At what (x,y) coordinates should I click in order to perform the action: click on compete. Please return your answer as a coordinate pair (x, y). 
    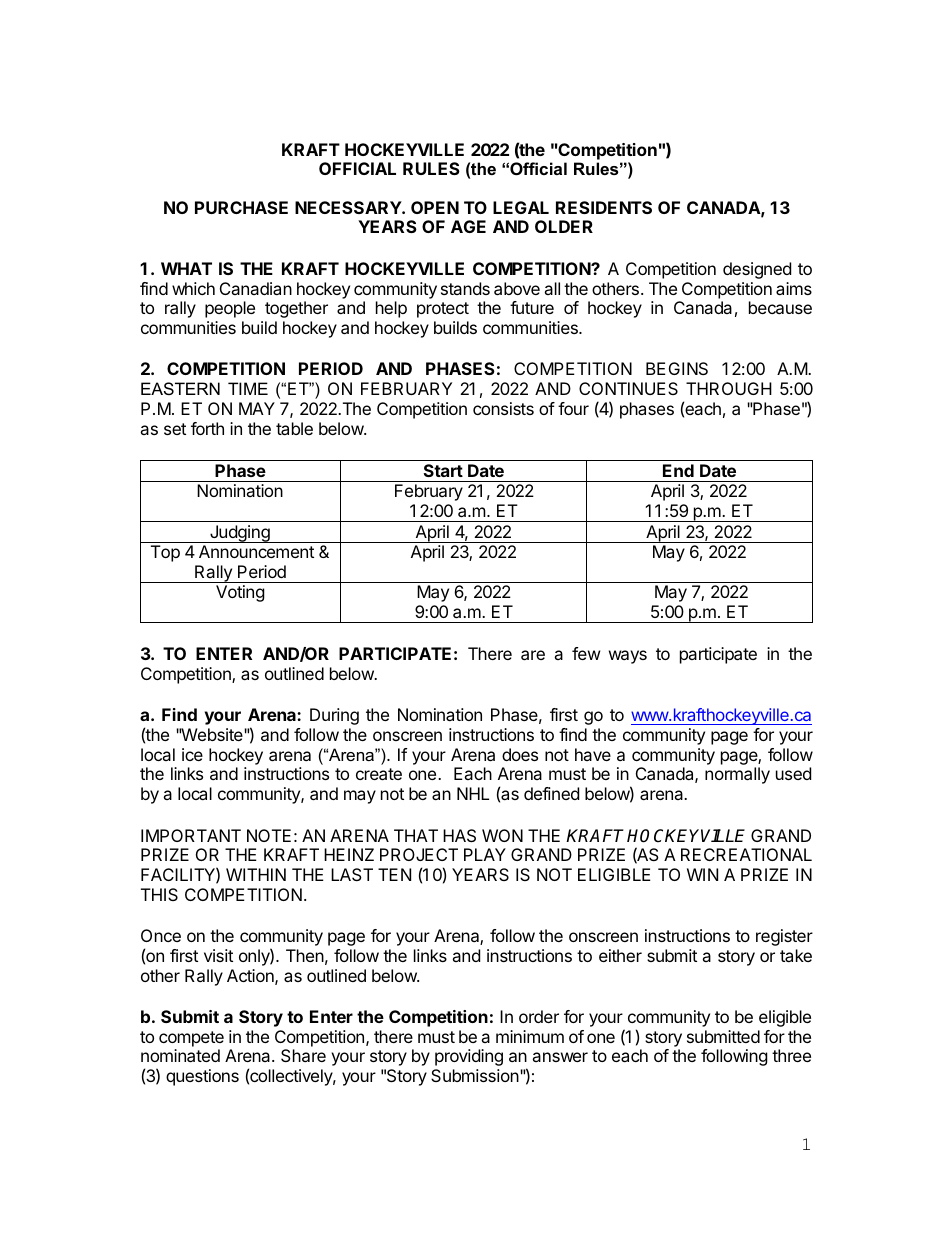
    Looking at the image, I should click on (191, 1040).
